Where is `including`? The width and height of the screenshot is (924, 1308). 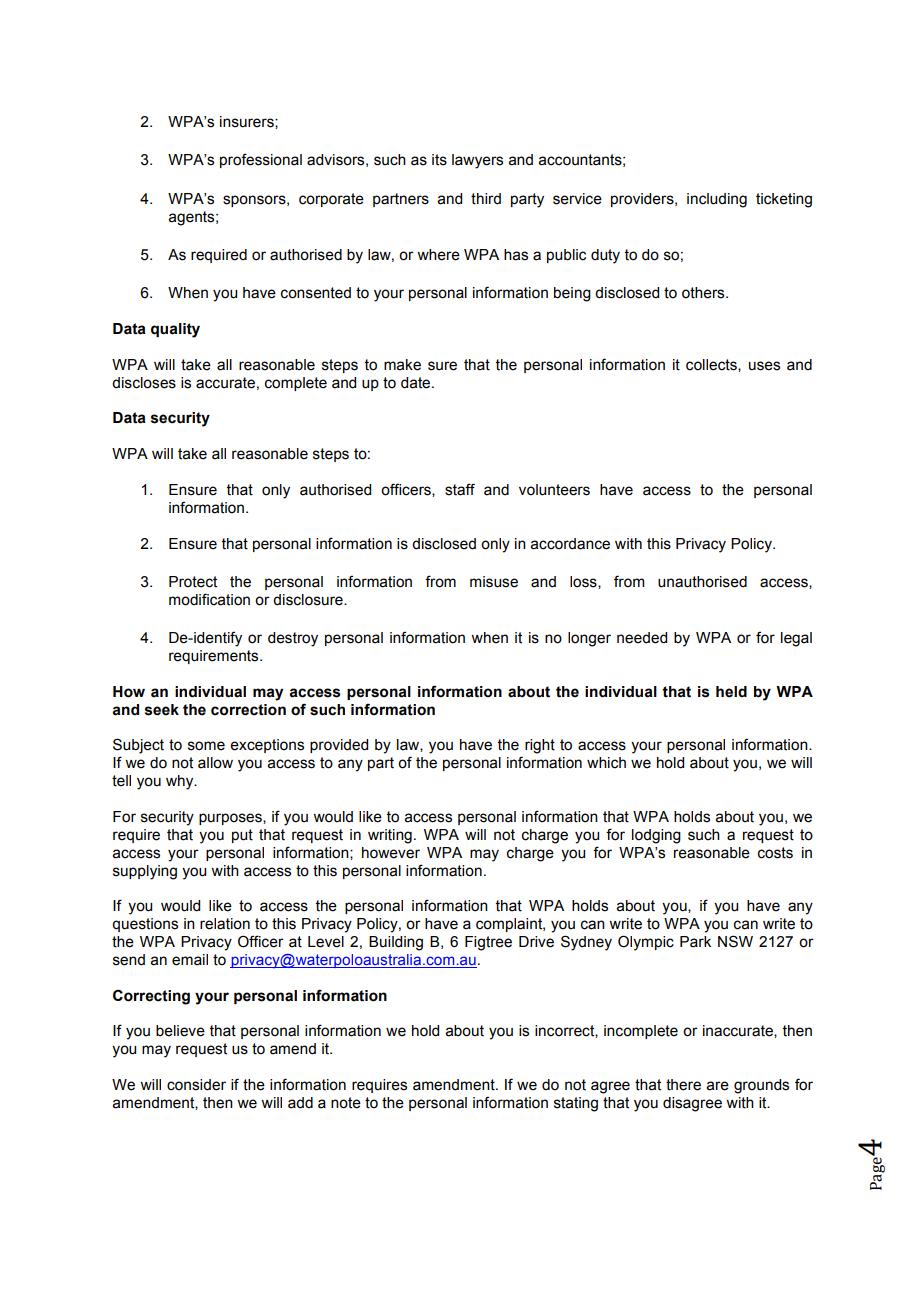 including is located at coordinates (717, 200).
